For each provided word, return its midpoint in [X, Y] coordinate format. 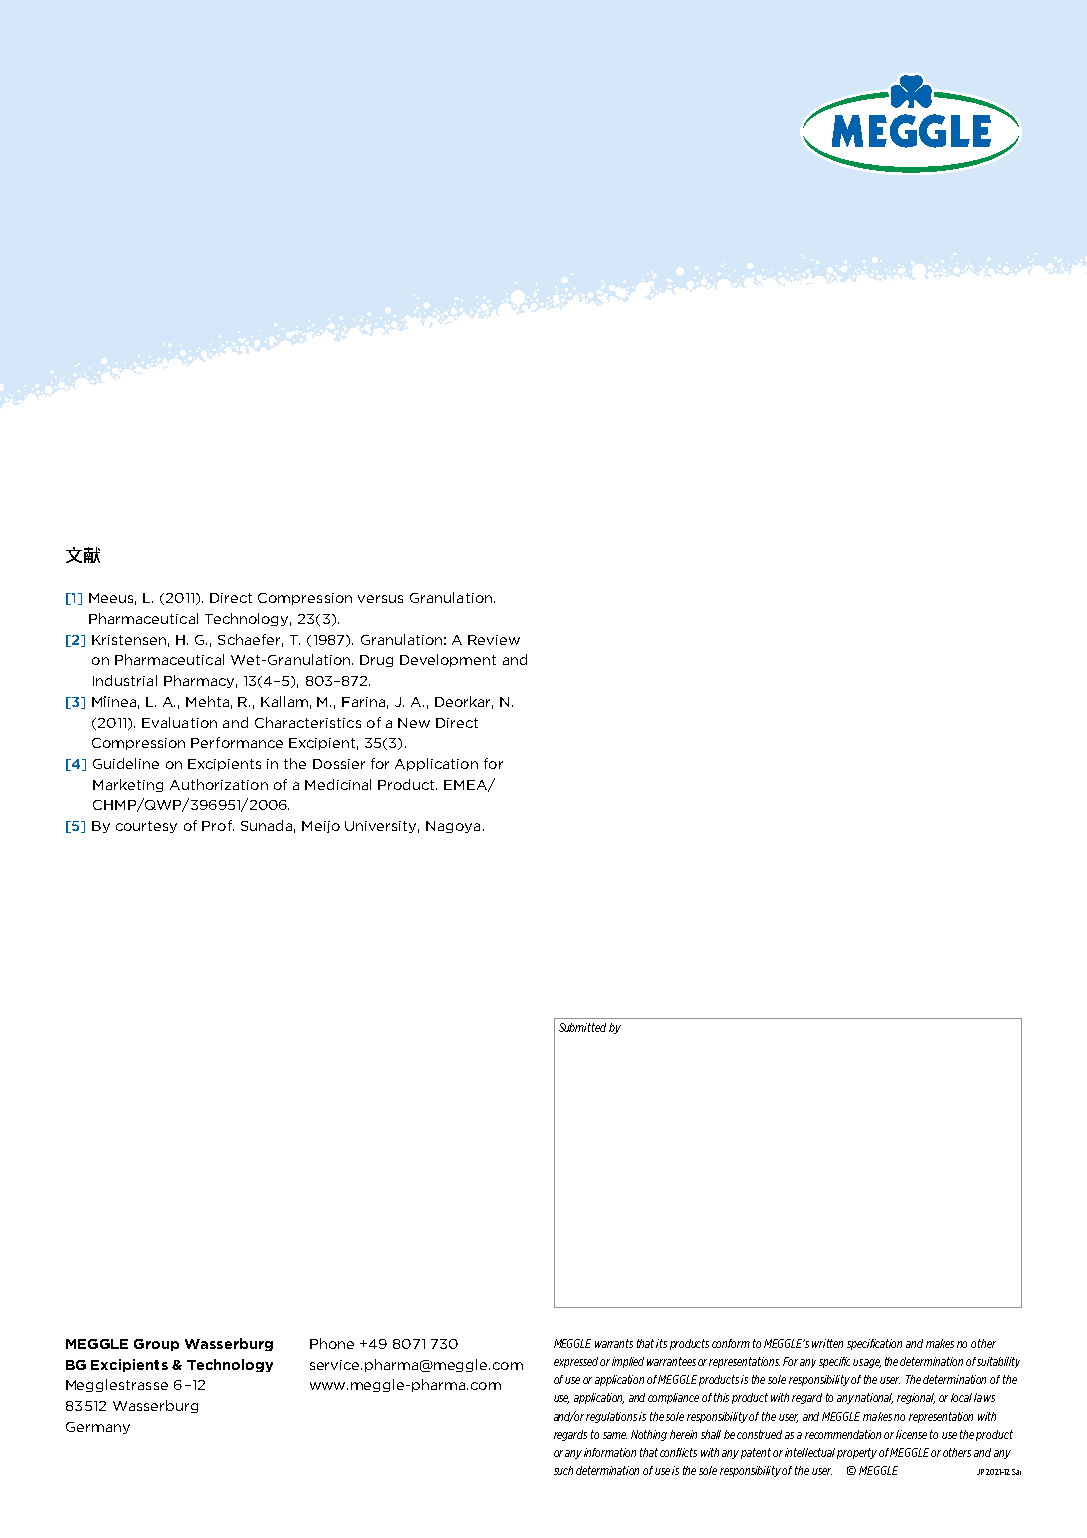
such [563, 1470]
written [827, 1343]
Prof [218, 825]
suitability [998, 1362]
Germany [98, 1428]
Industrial [125, 680]
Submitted [582, 1027]
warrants [614, 1343]
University [382, 827]
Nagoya [453, 827]
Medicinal [338, 784]
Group [156, 1345]
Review [494, 640]
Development [448, 660]
